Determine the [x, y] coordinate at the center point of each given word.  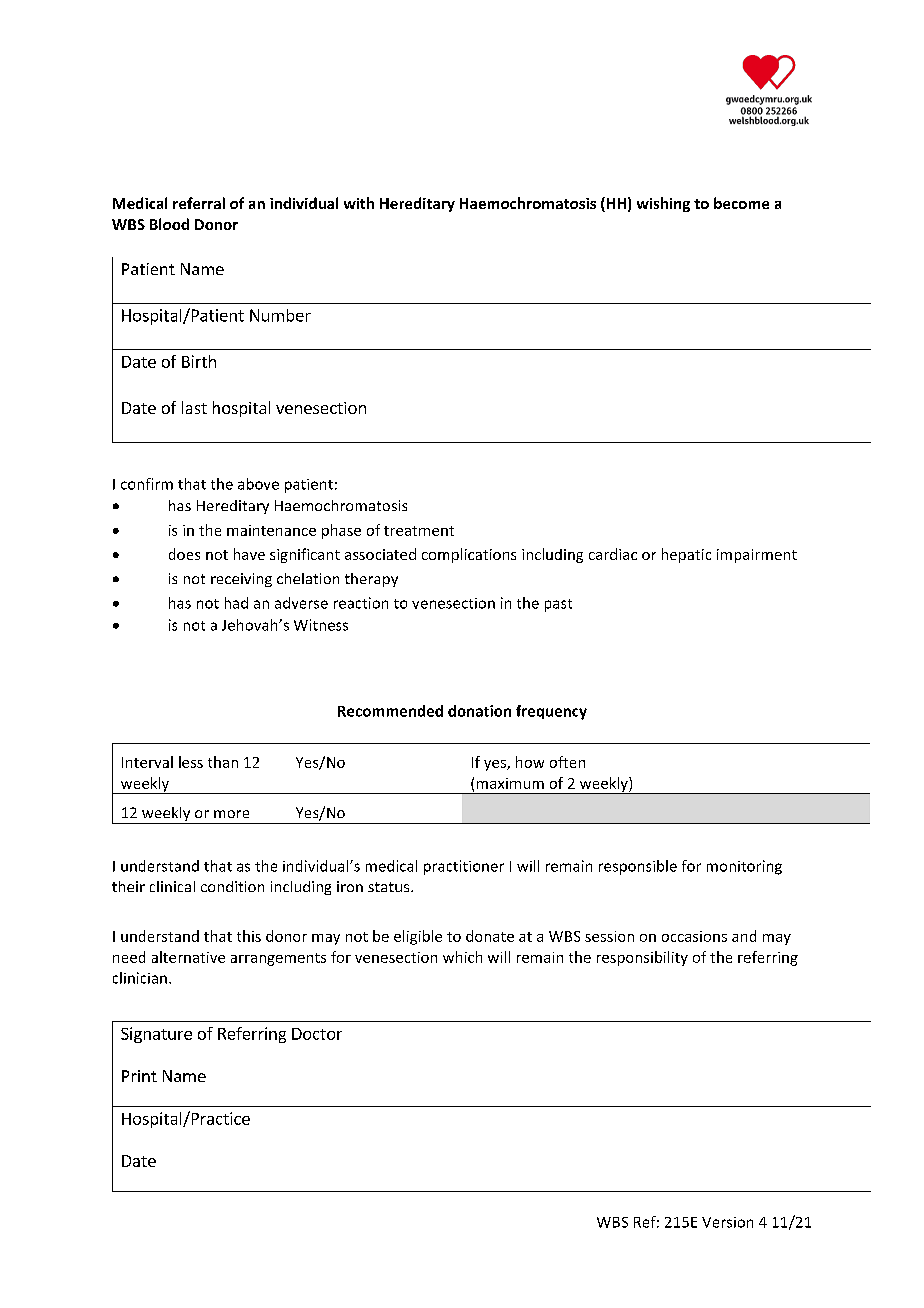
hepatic [686, 555]
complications [469, 555]
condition [232, 886]
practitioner [464, 867]
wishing [663, 204]
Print [139, 1076]
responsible [638, 867]
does [184, 554]
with [359, 203]
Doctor [317, 1034]
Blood [169, 224]
